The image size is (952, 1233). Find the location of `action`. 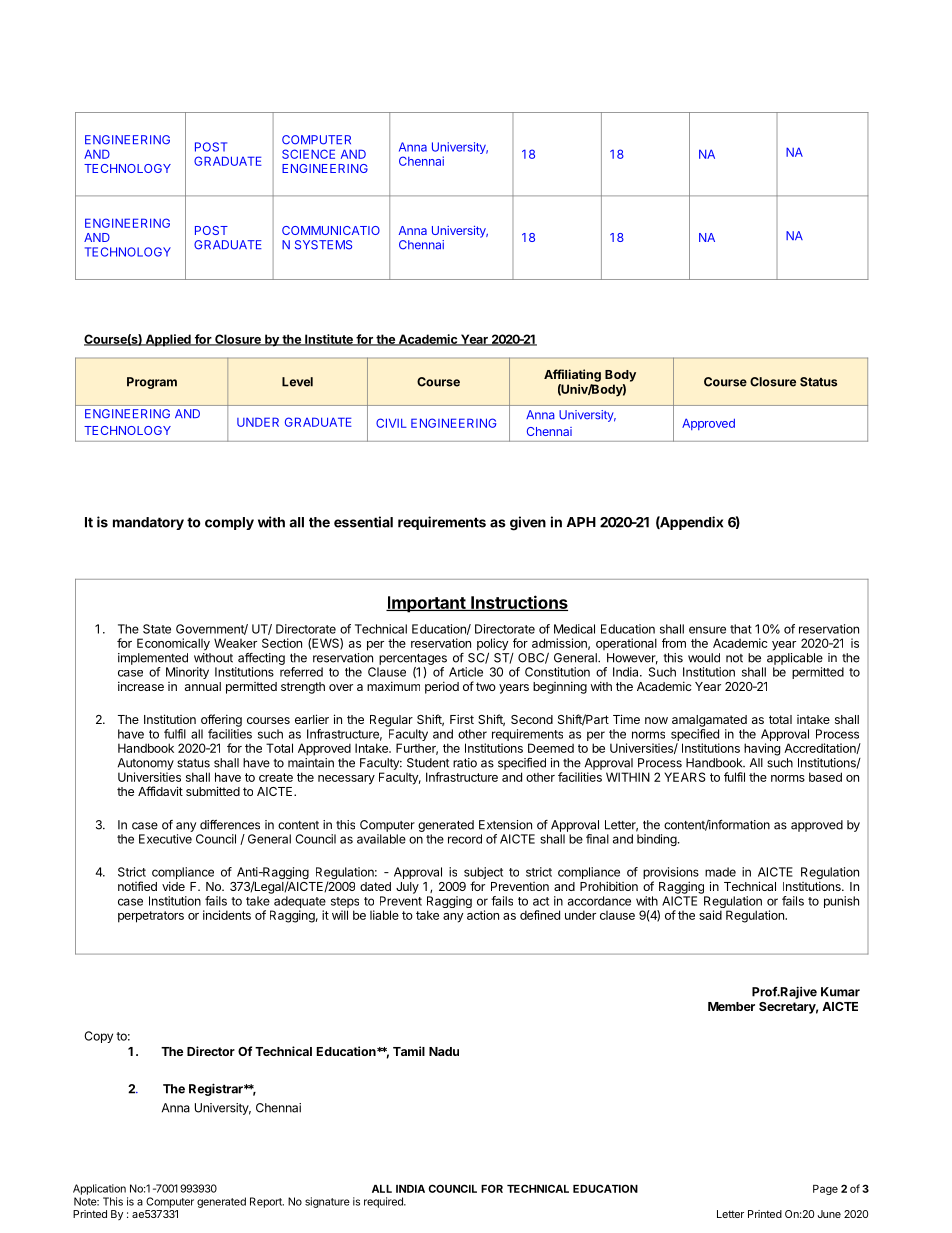

action is located at coordinates (483, 915).
